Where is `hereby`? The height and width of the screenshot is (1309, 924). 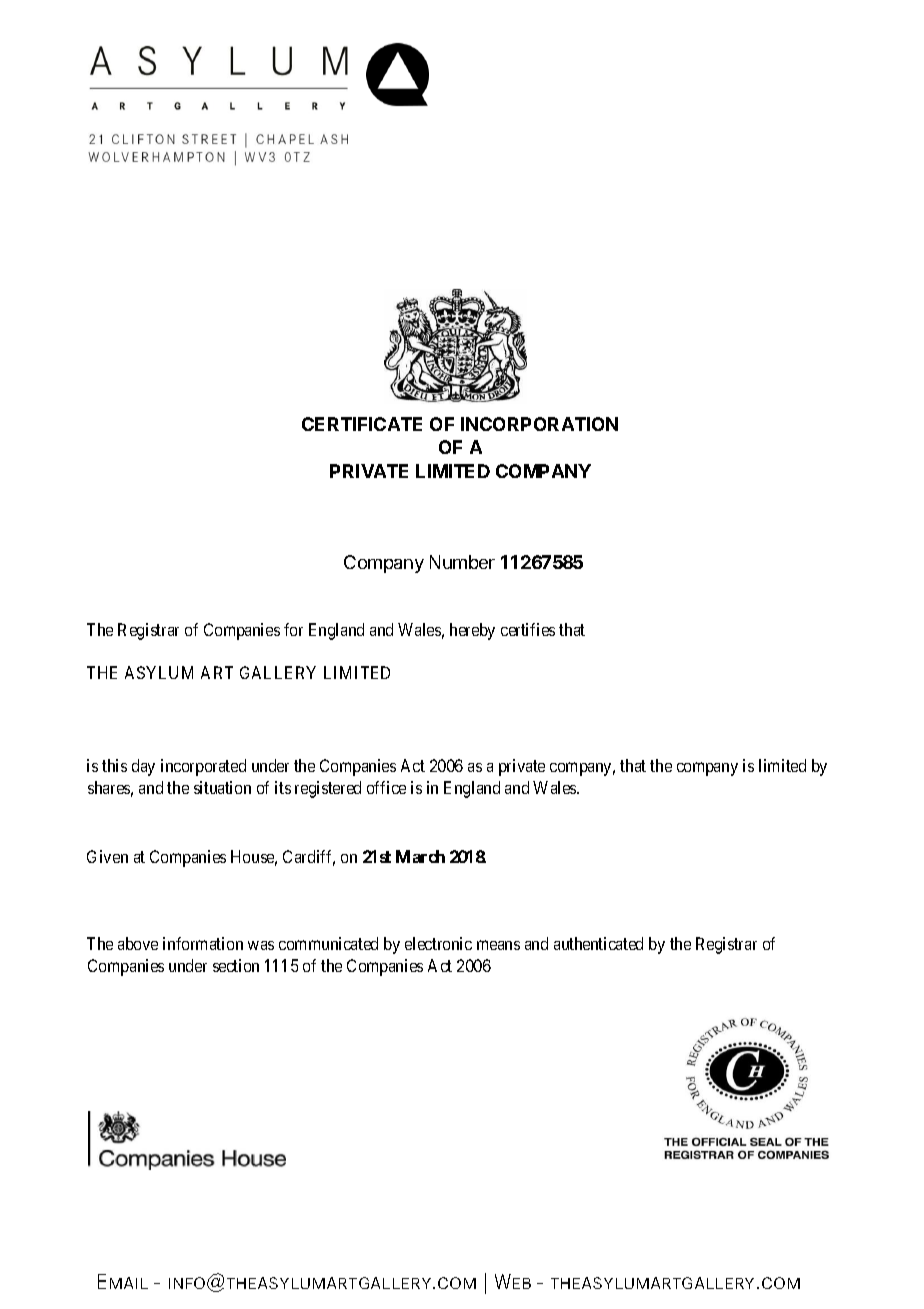 hereby is located at coordinates (472, 631).
